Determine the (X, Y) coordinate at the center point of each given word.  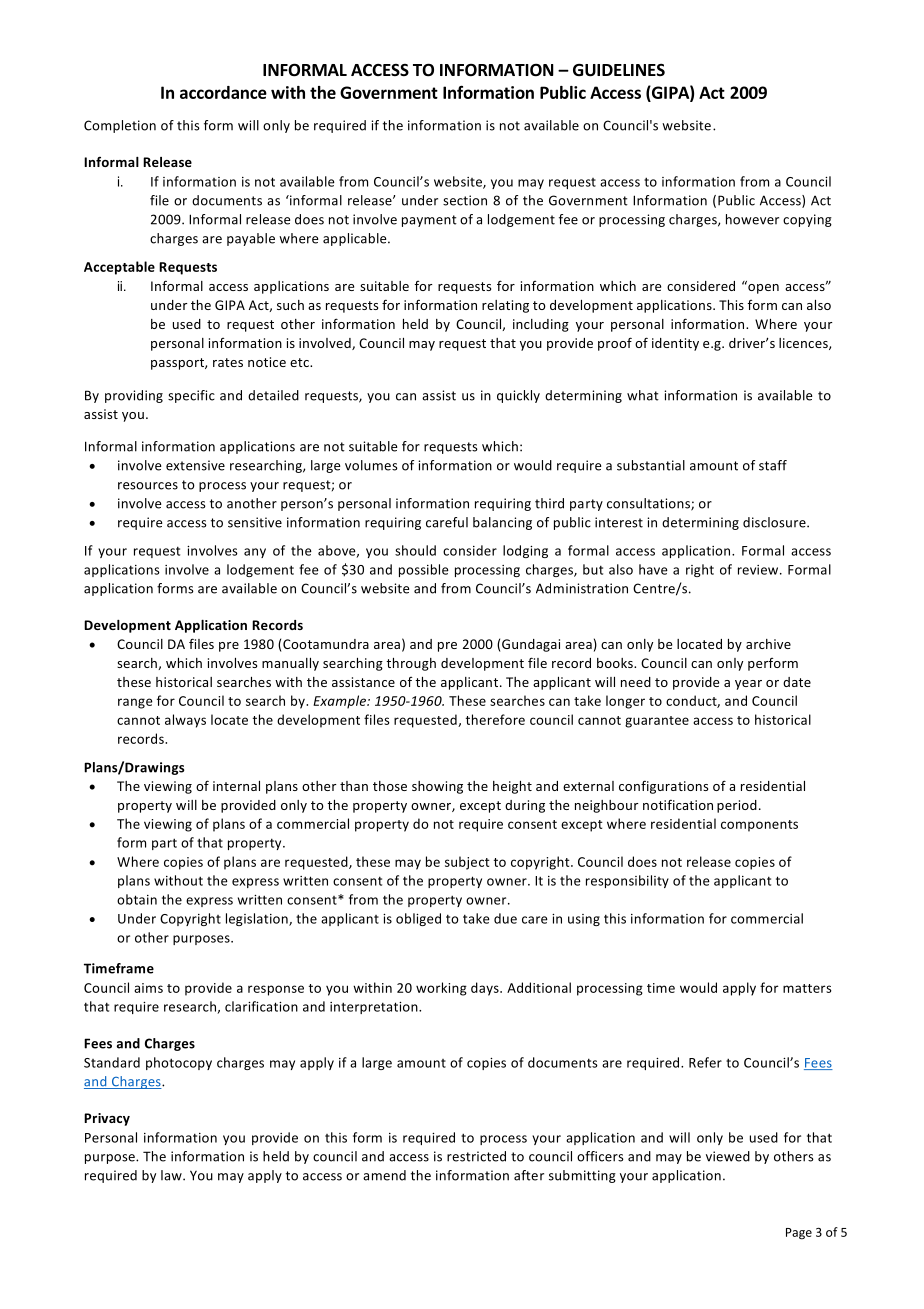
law (172, 1175)
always (185, 721)
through (411, 664)
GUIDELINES (619, 70)
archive (768, 644)
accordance (223, 92)
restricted (476, 1156)
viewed (728, 1156)
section (465, 200)
